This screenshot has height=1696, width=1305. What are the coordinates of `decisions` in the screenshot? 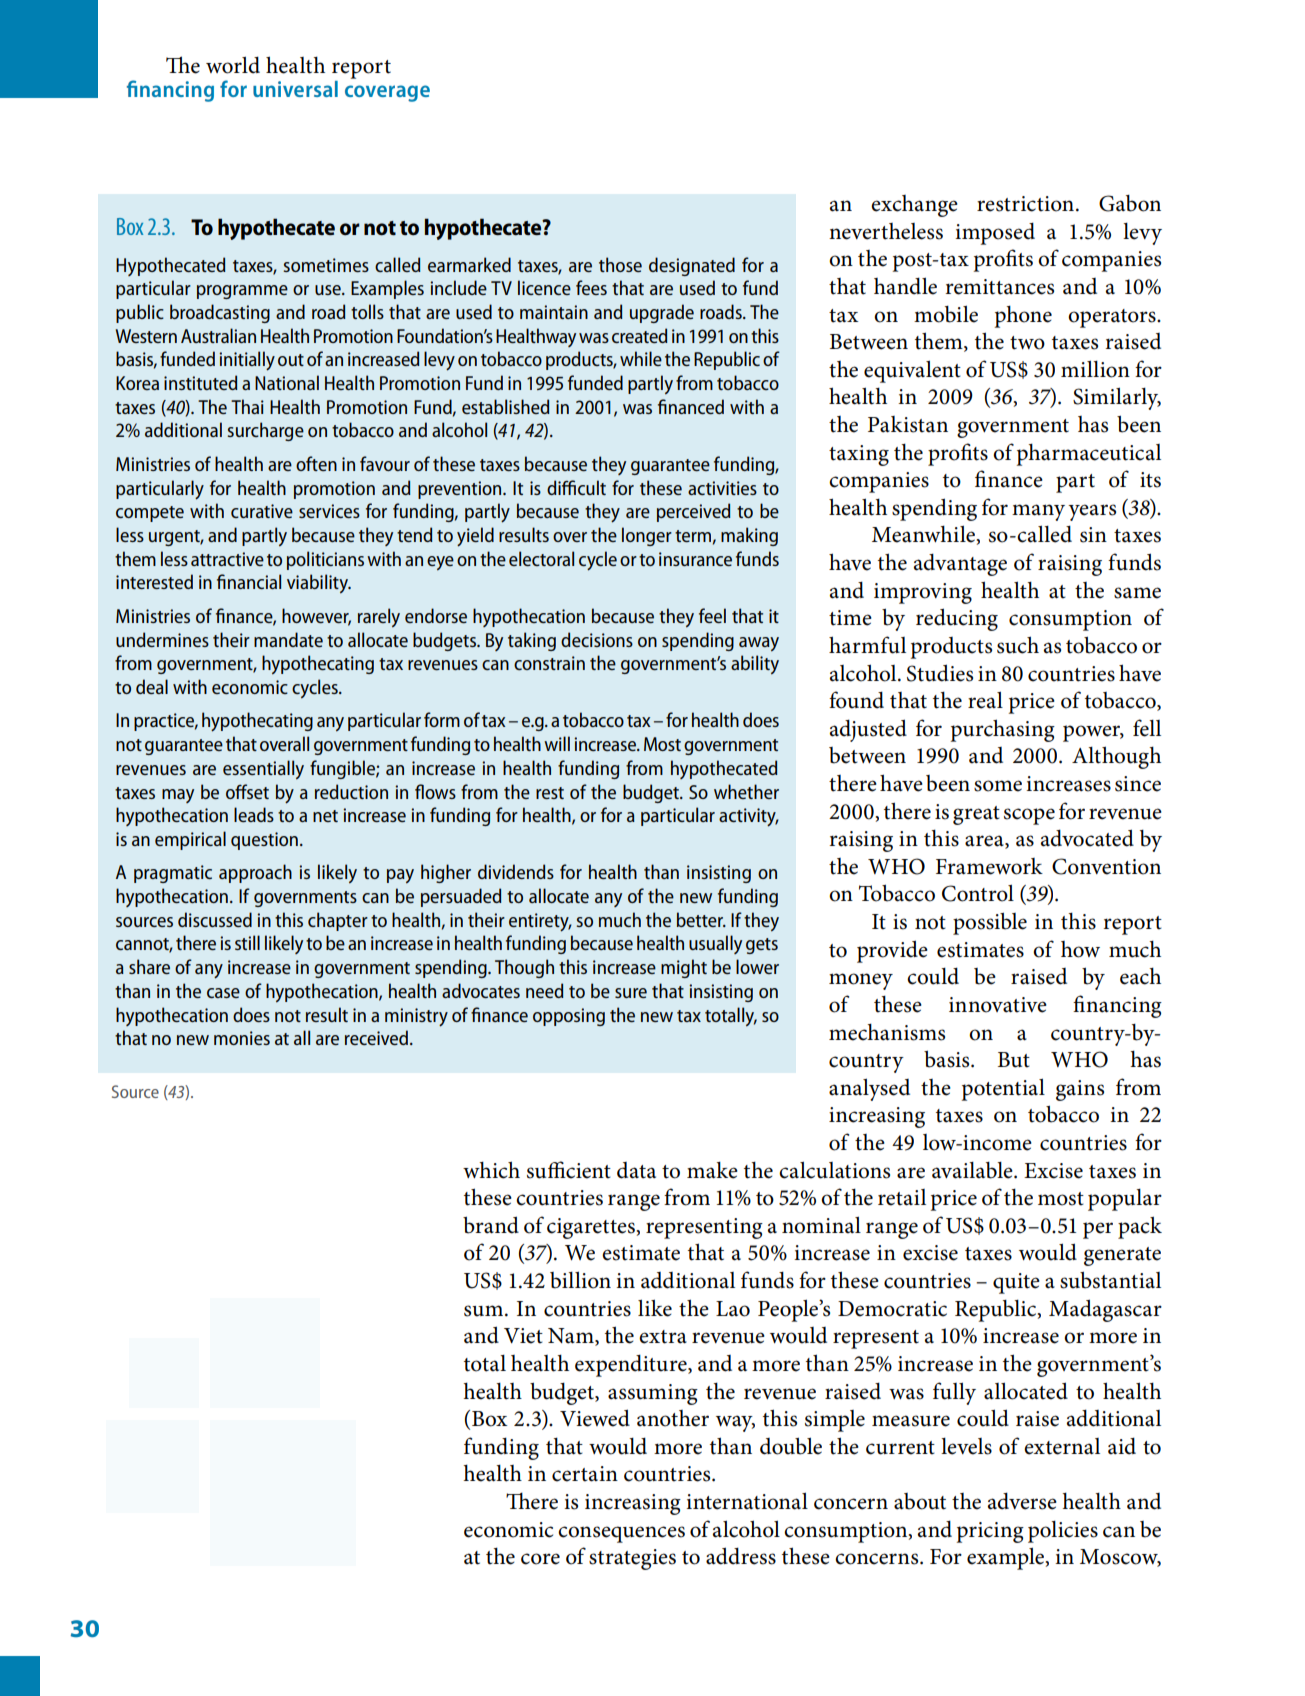 It's located at (597, 639).
